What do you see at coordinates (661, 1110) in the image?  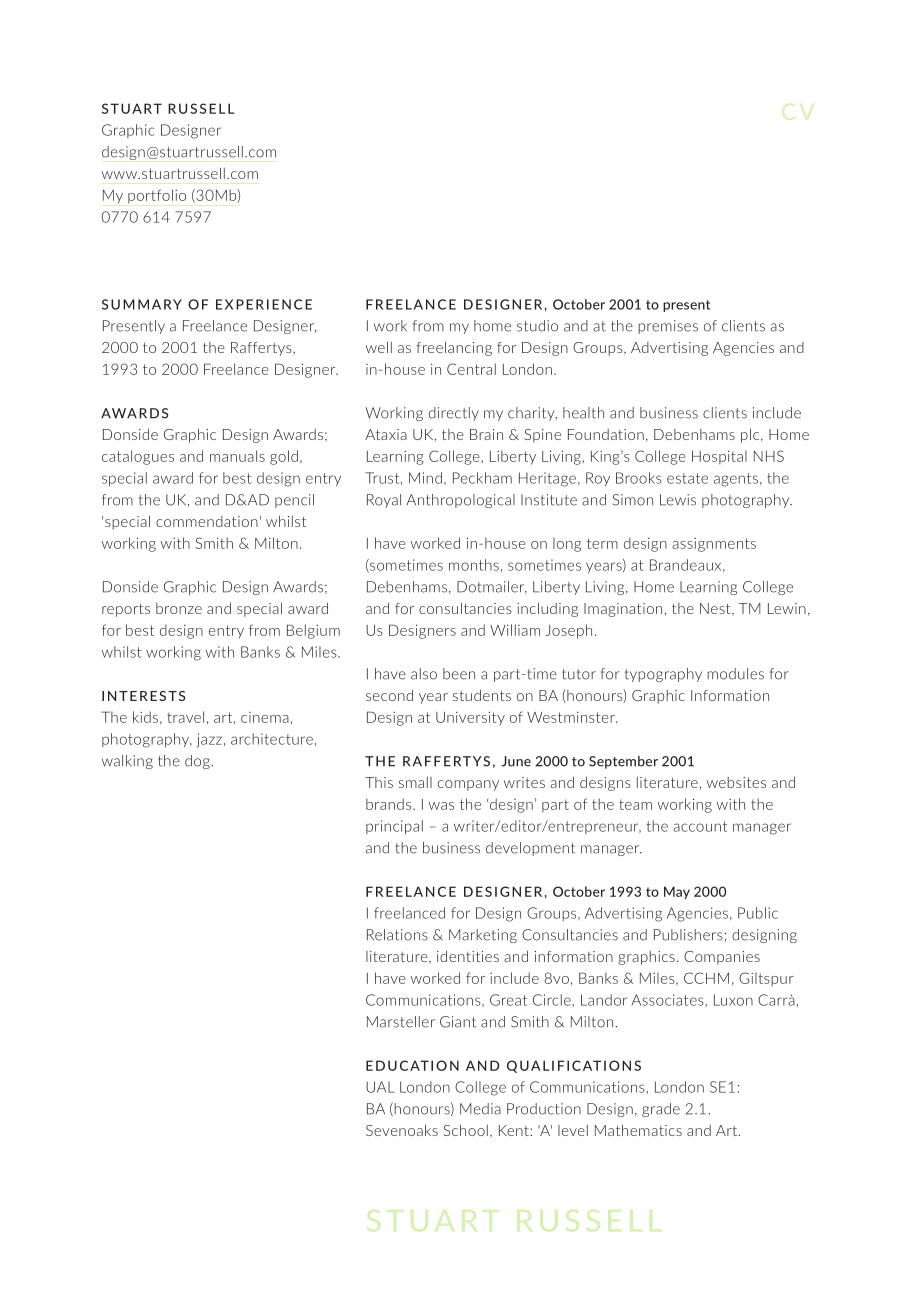 I see `grade` at bounding box center [661, 1110].
